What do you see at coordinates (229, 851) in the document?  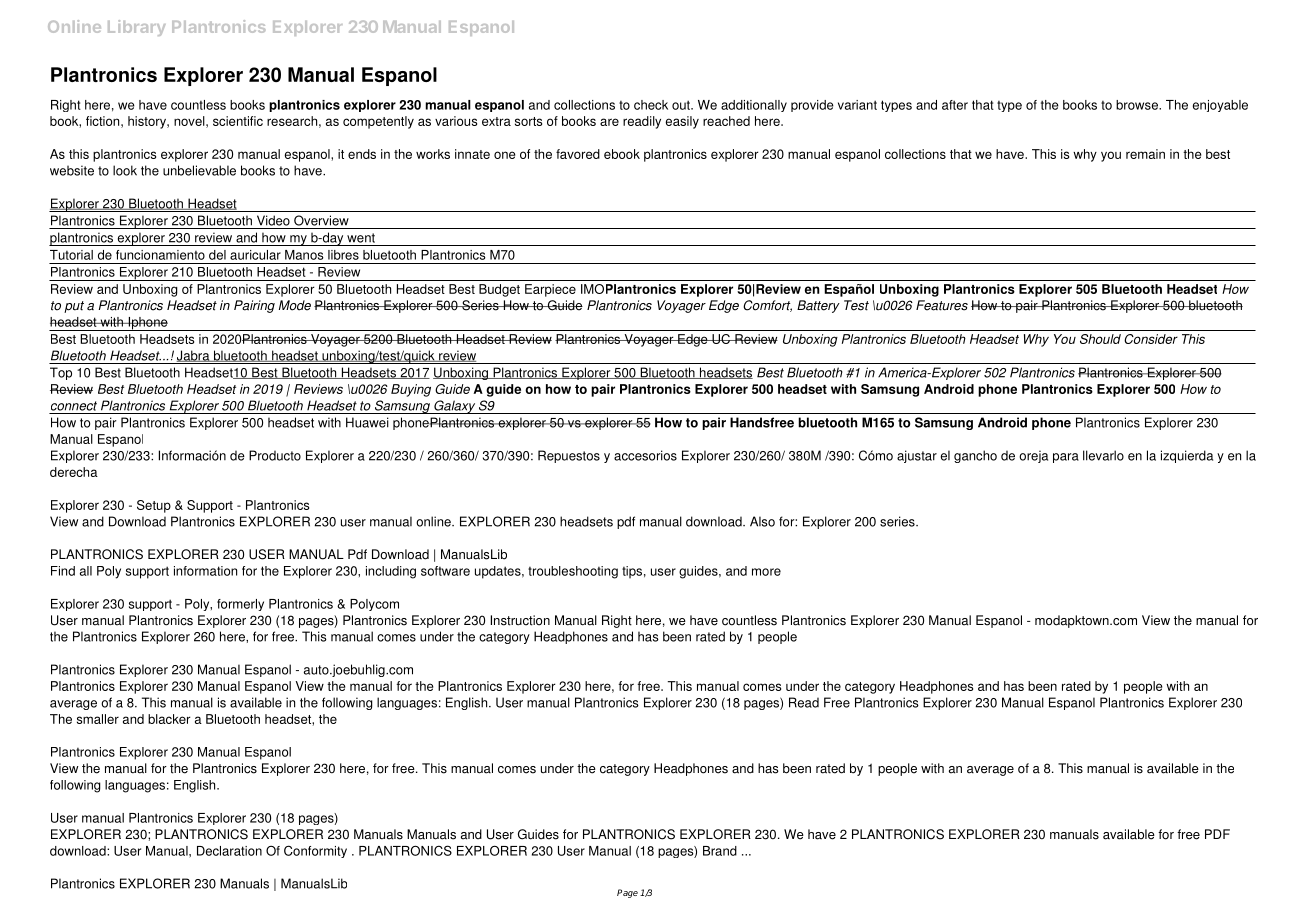 I see `Declaration` at bounding box center [229, 851].
